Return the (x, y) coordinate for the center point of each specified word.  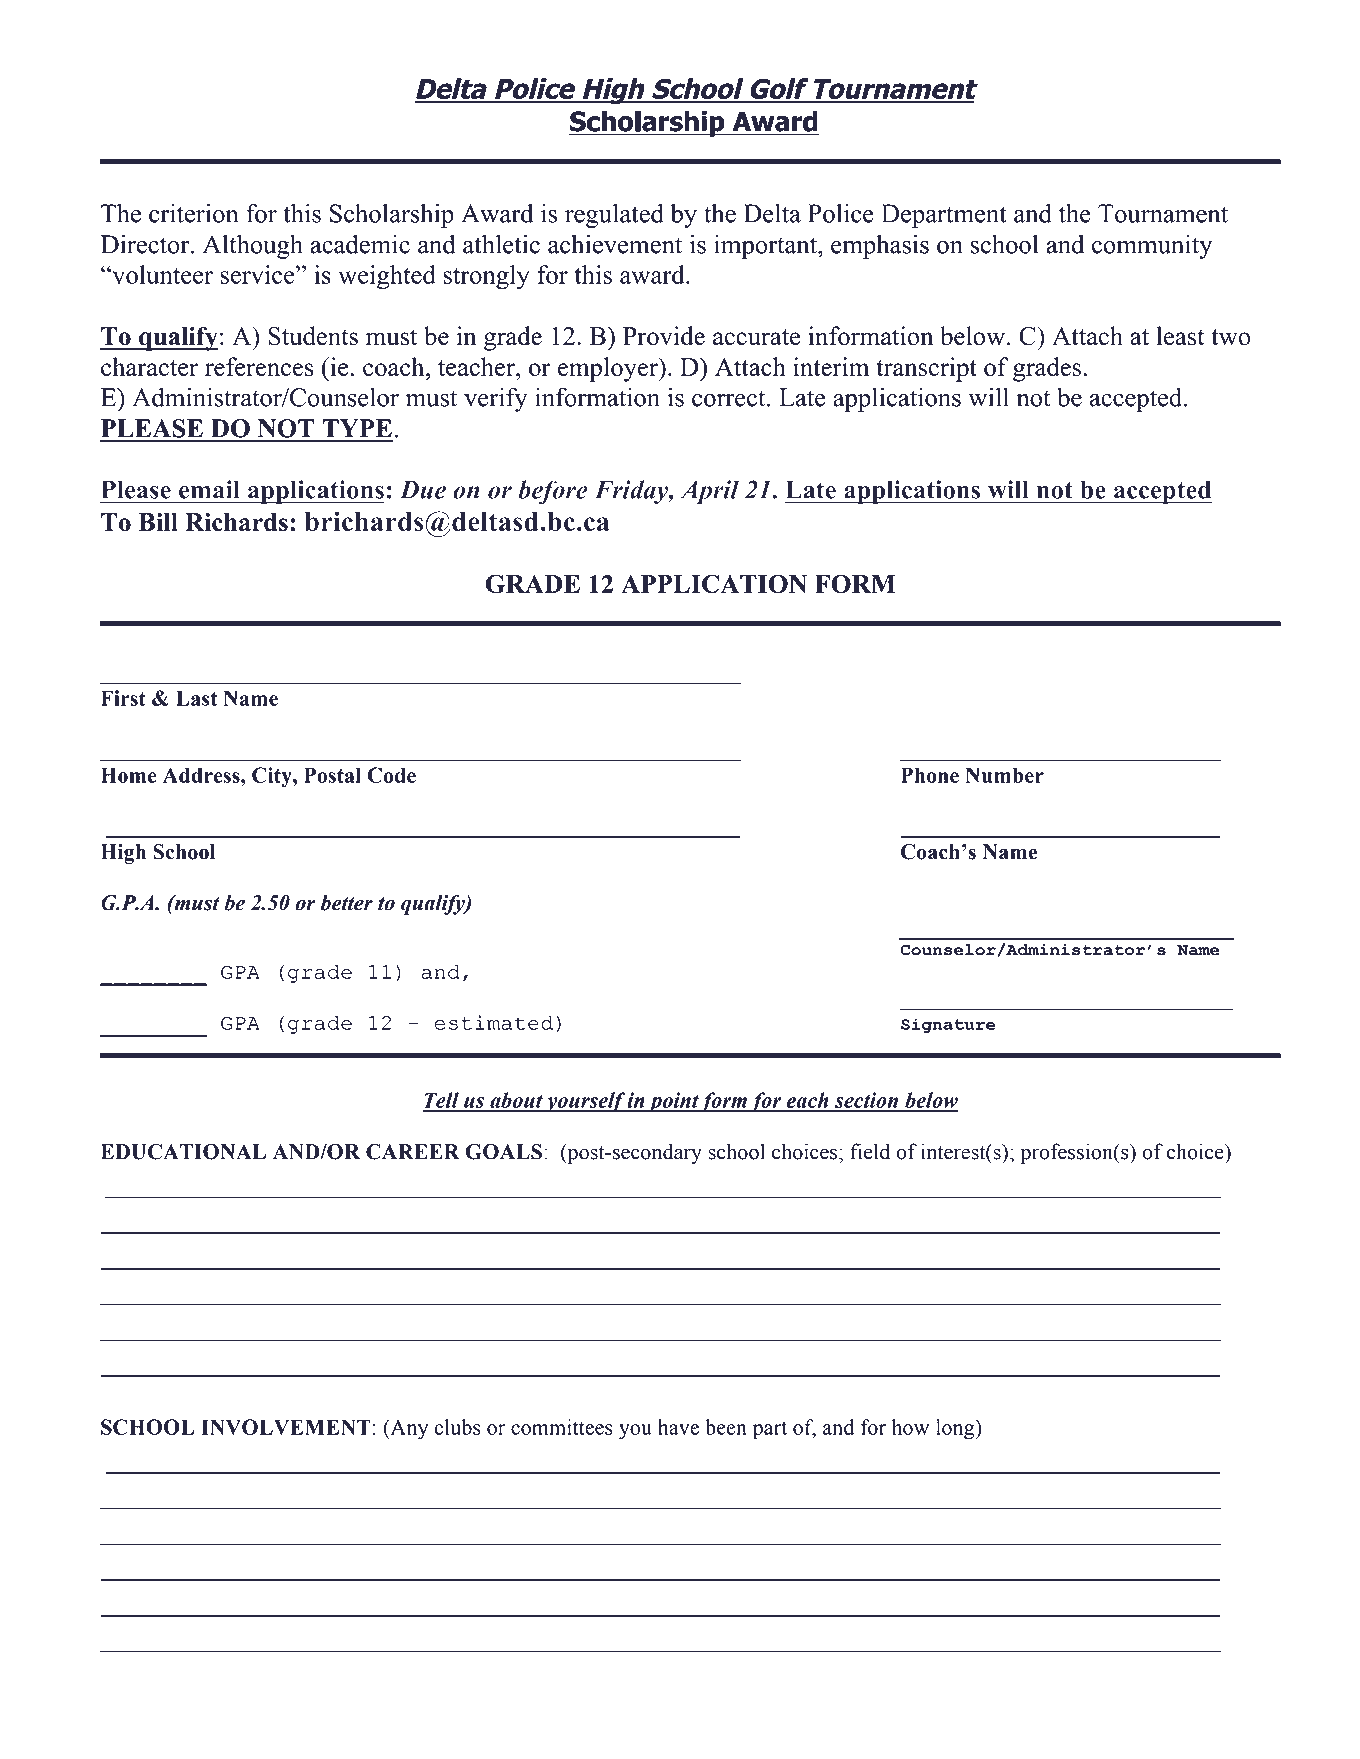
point (673, 1102)
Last (196, 698)
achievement (615, 244)
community (1152, 246)
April (710, 492)
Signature (948, 1025)
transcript (926, 369)
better (347, 903)
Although (253, 246)
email (209, 489)
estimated (493, 1022)
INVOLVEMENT (286, 1427)
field (870, 1151)
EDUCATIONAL (183, 1152)
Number (1004, 775)
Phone (930, 775)
